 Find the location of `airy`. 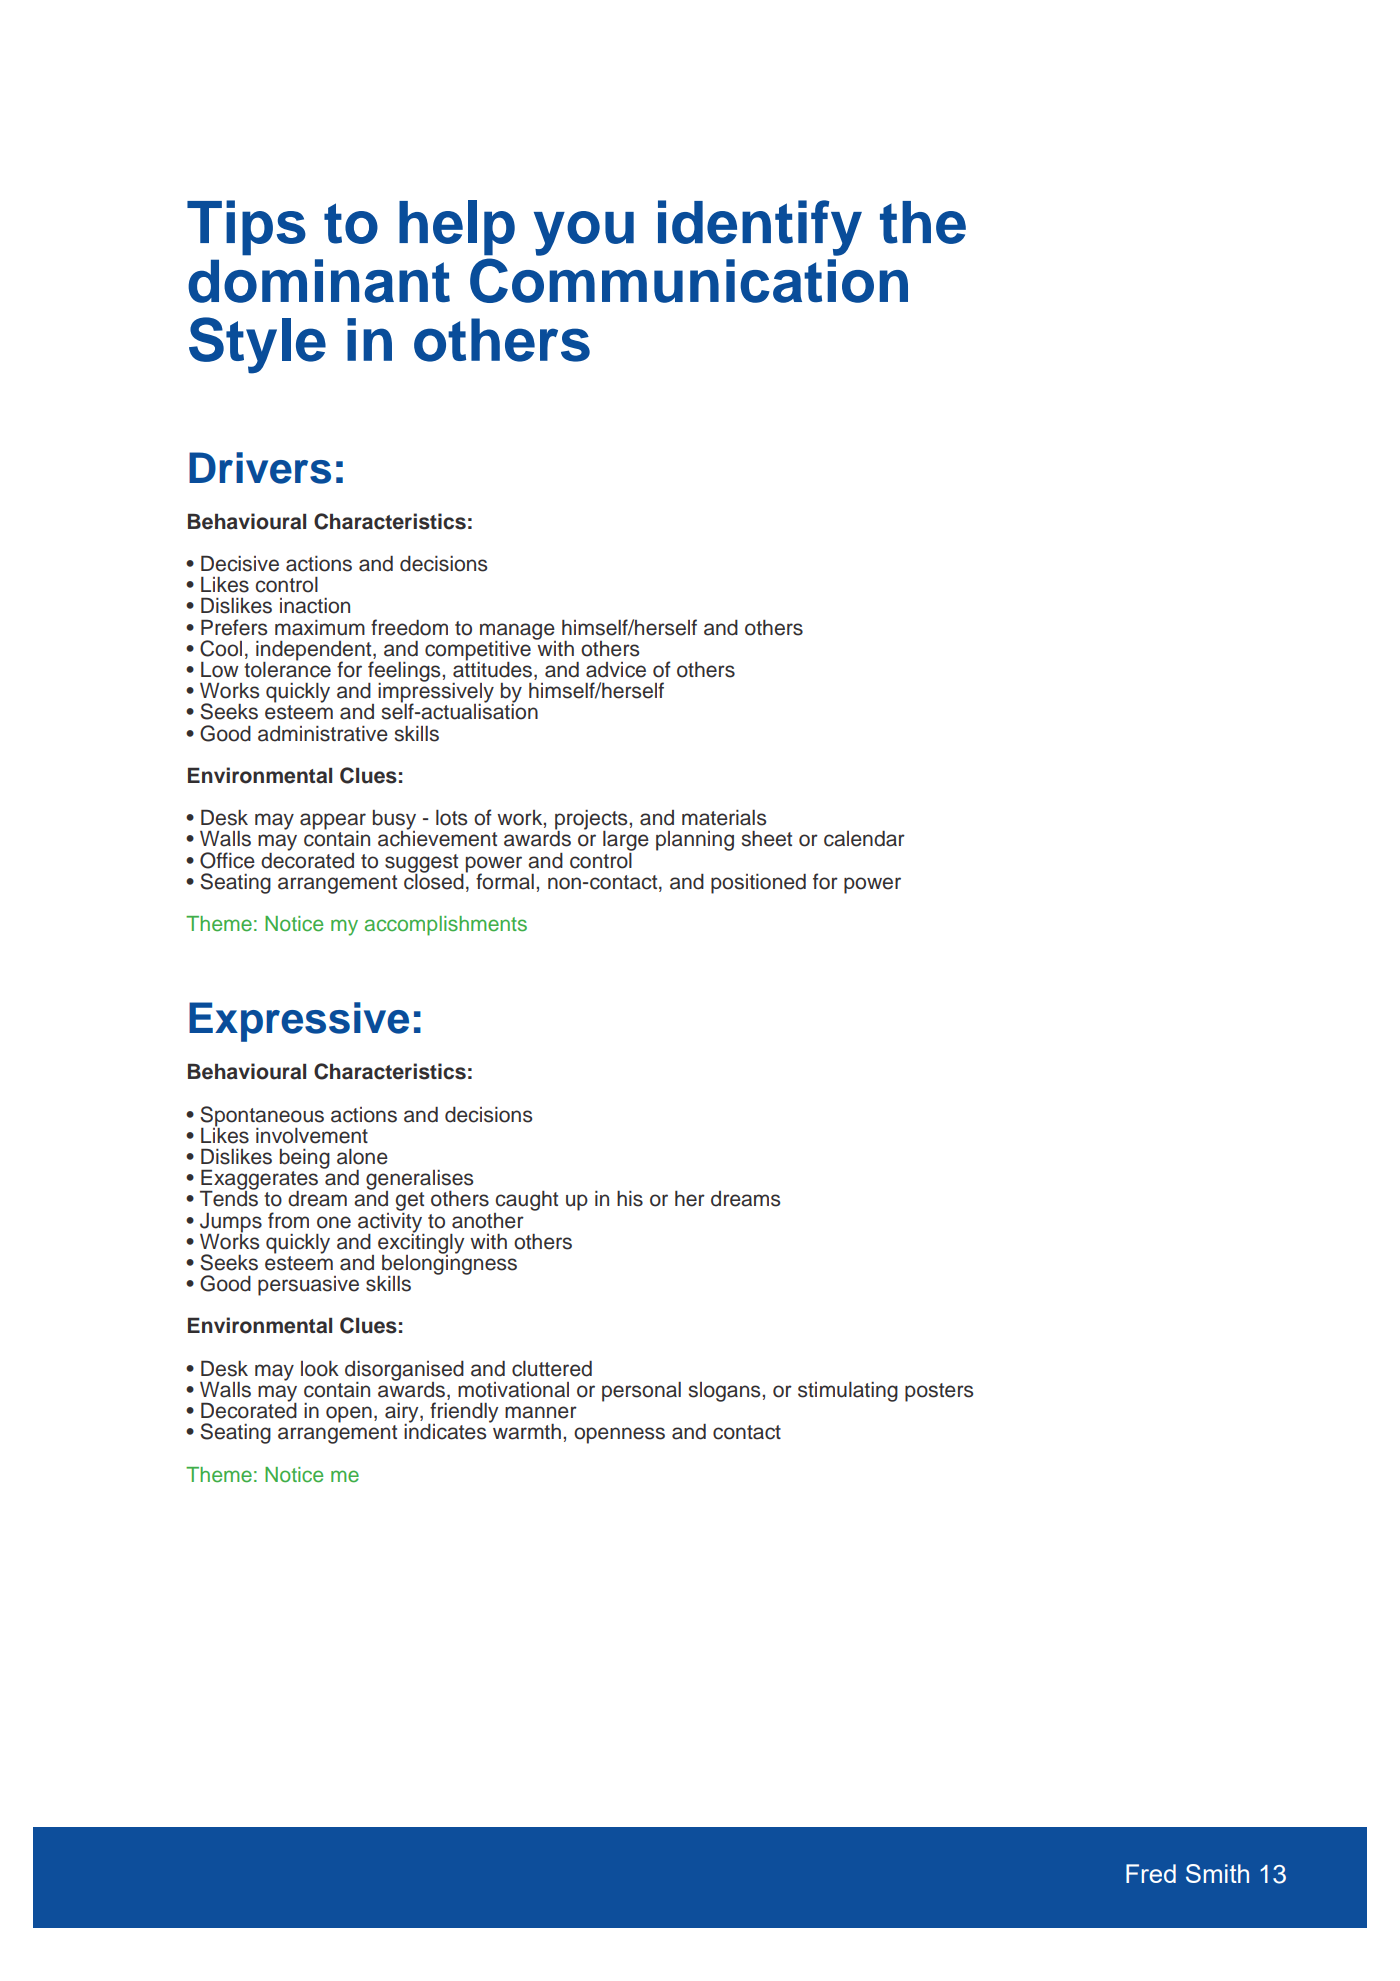

airy is located at coordinates (403, 1414).
